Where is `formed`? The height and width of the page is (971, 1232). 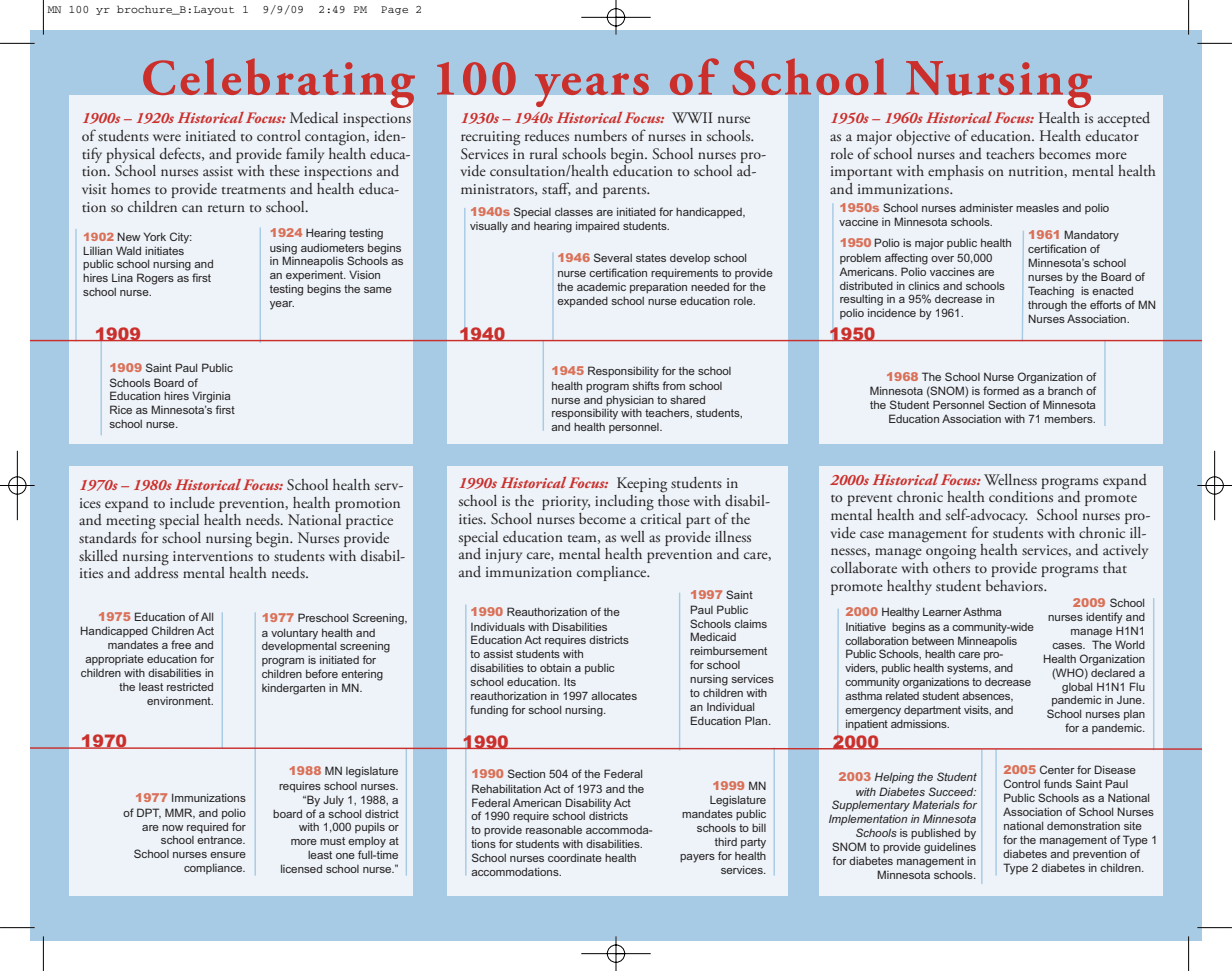
formed is located at coordinates (1001, 390).
